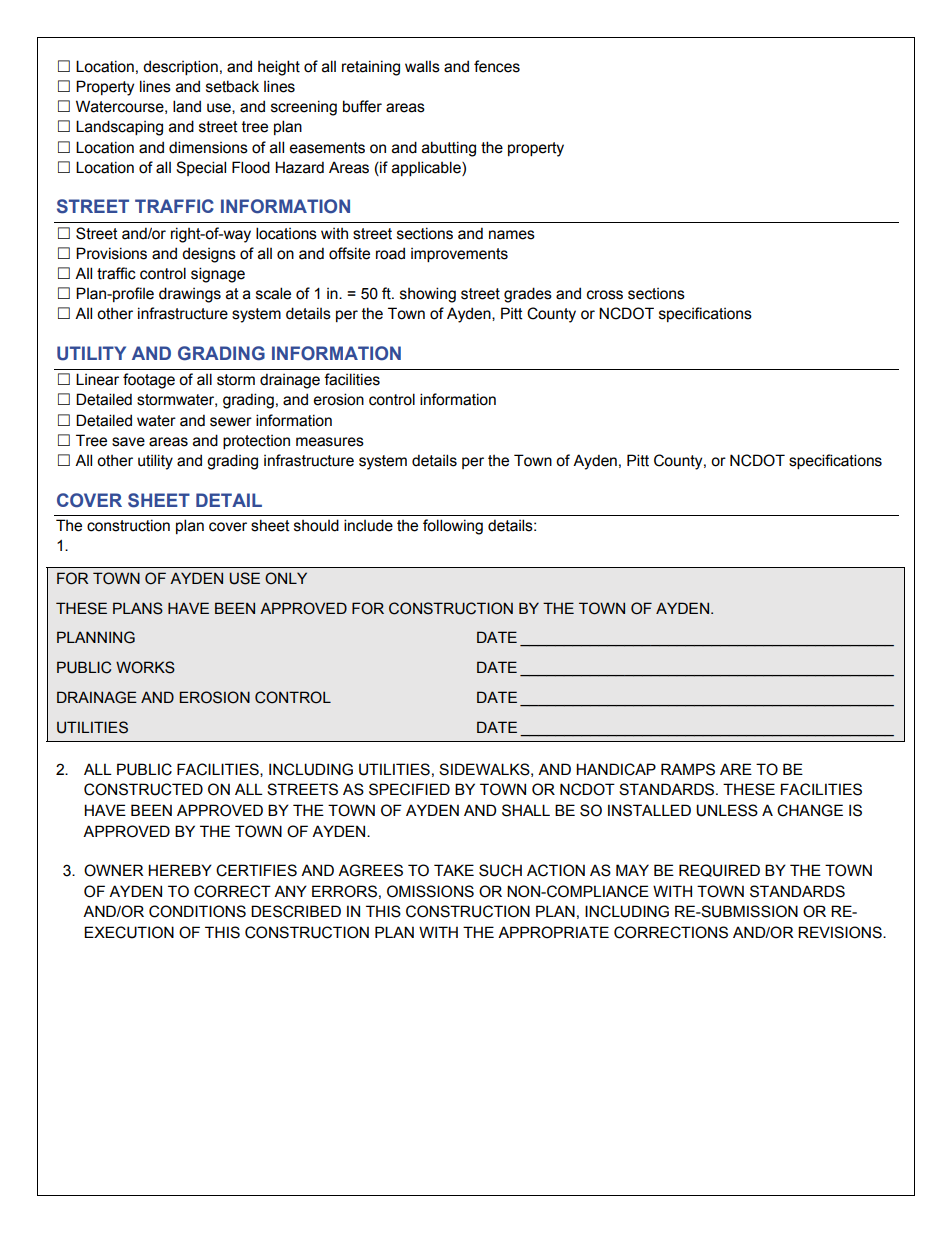 The width and height of the screenshot is (952, 1233). What do you see at coordinates (497, 66) in the screenshot?
I see `fences` at bounding box center [497, 66].
